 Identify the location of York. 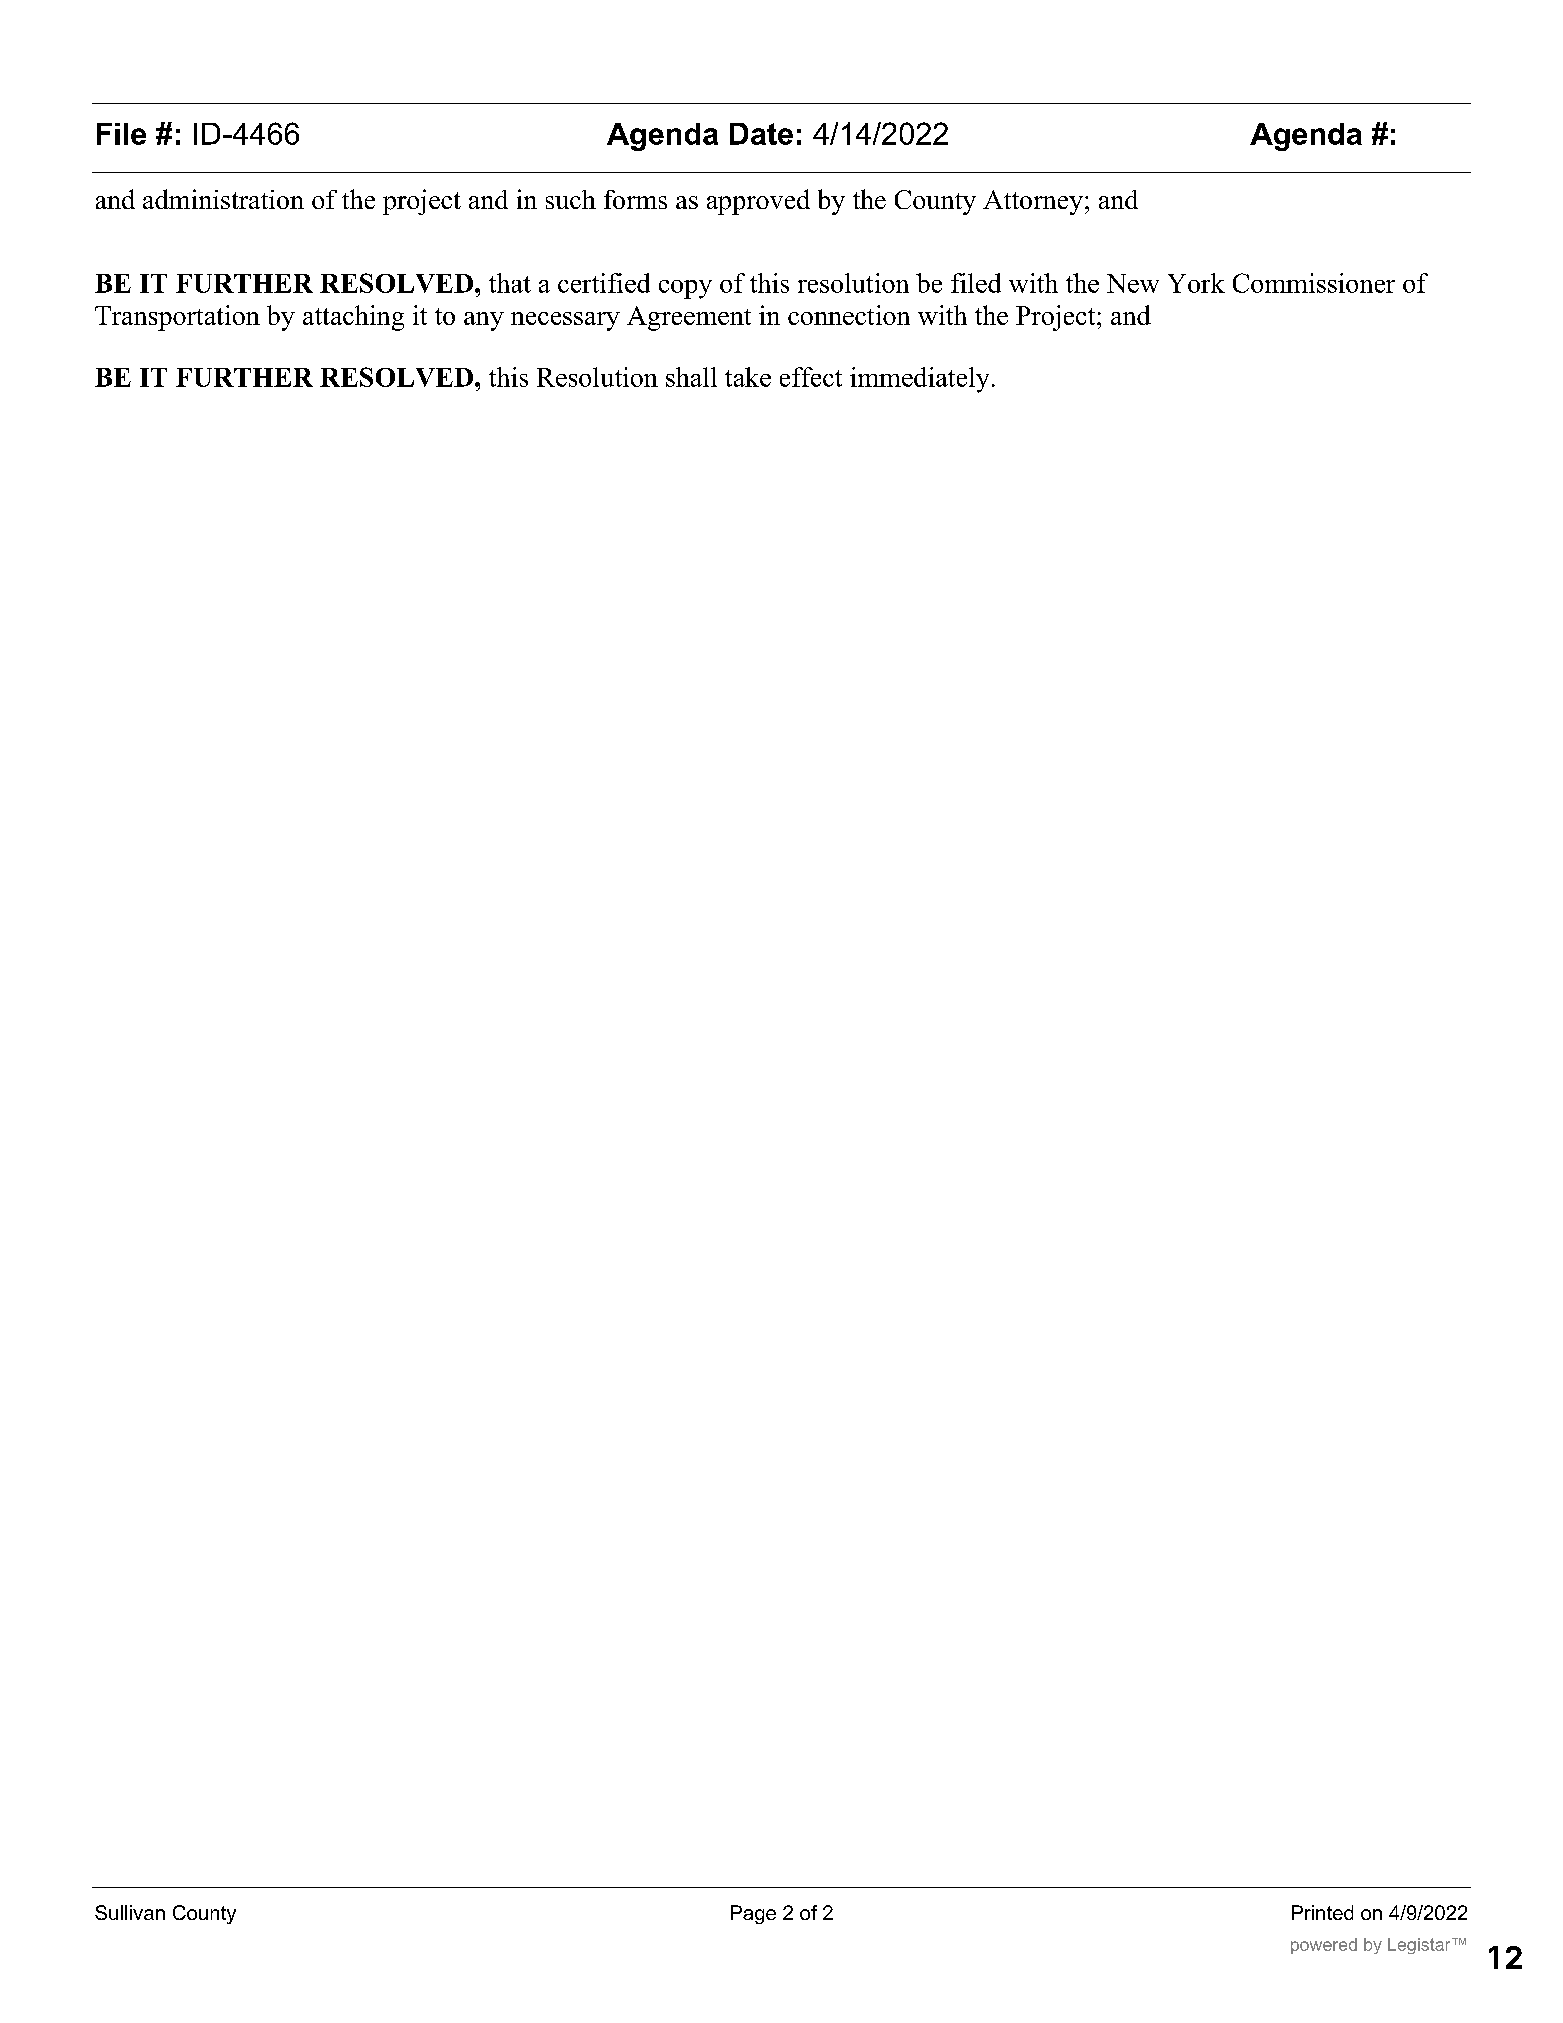
(1196, 283).
